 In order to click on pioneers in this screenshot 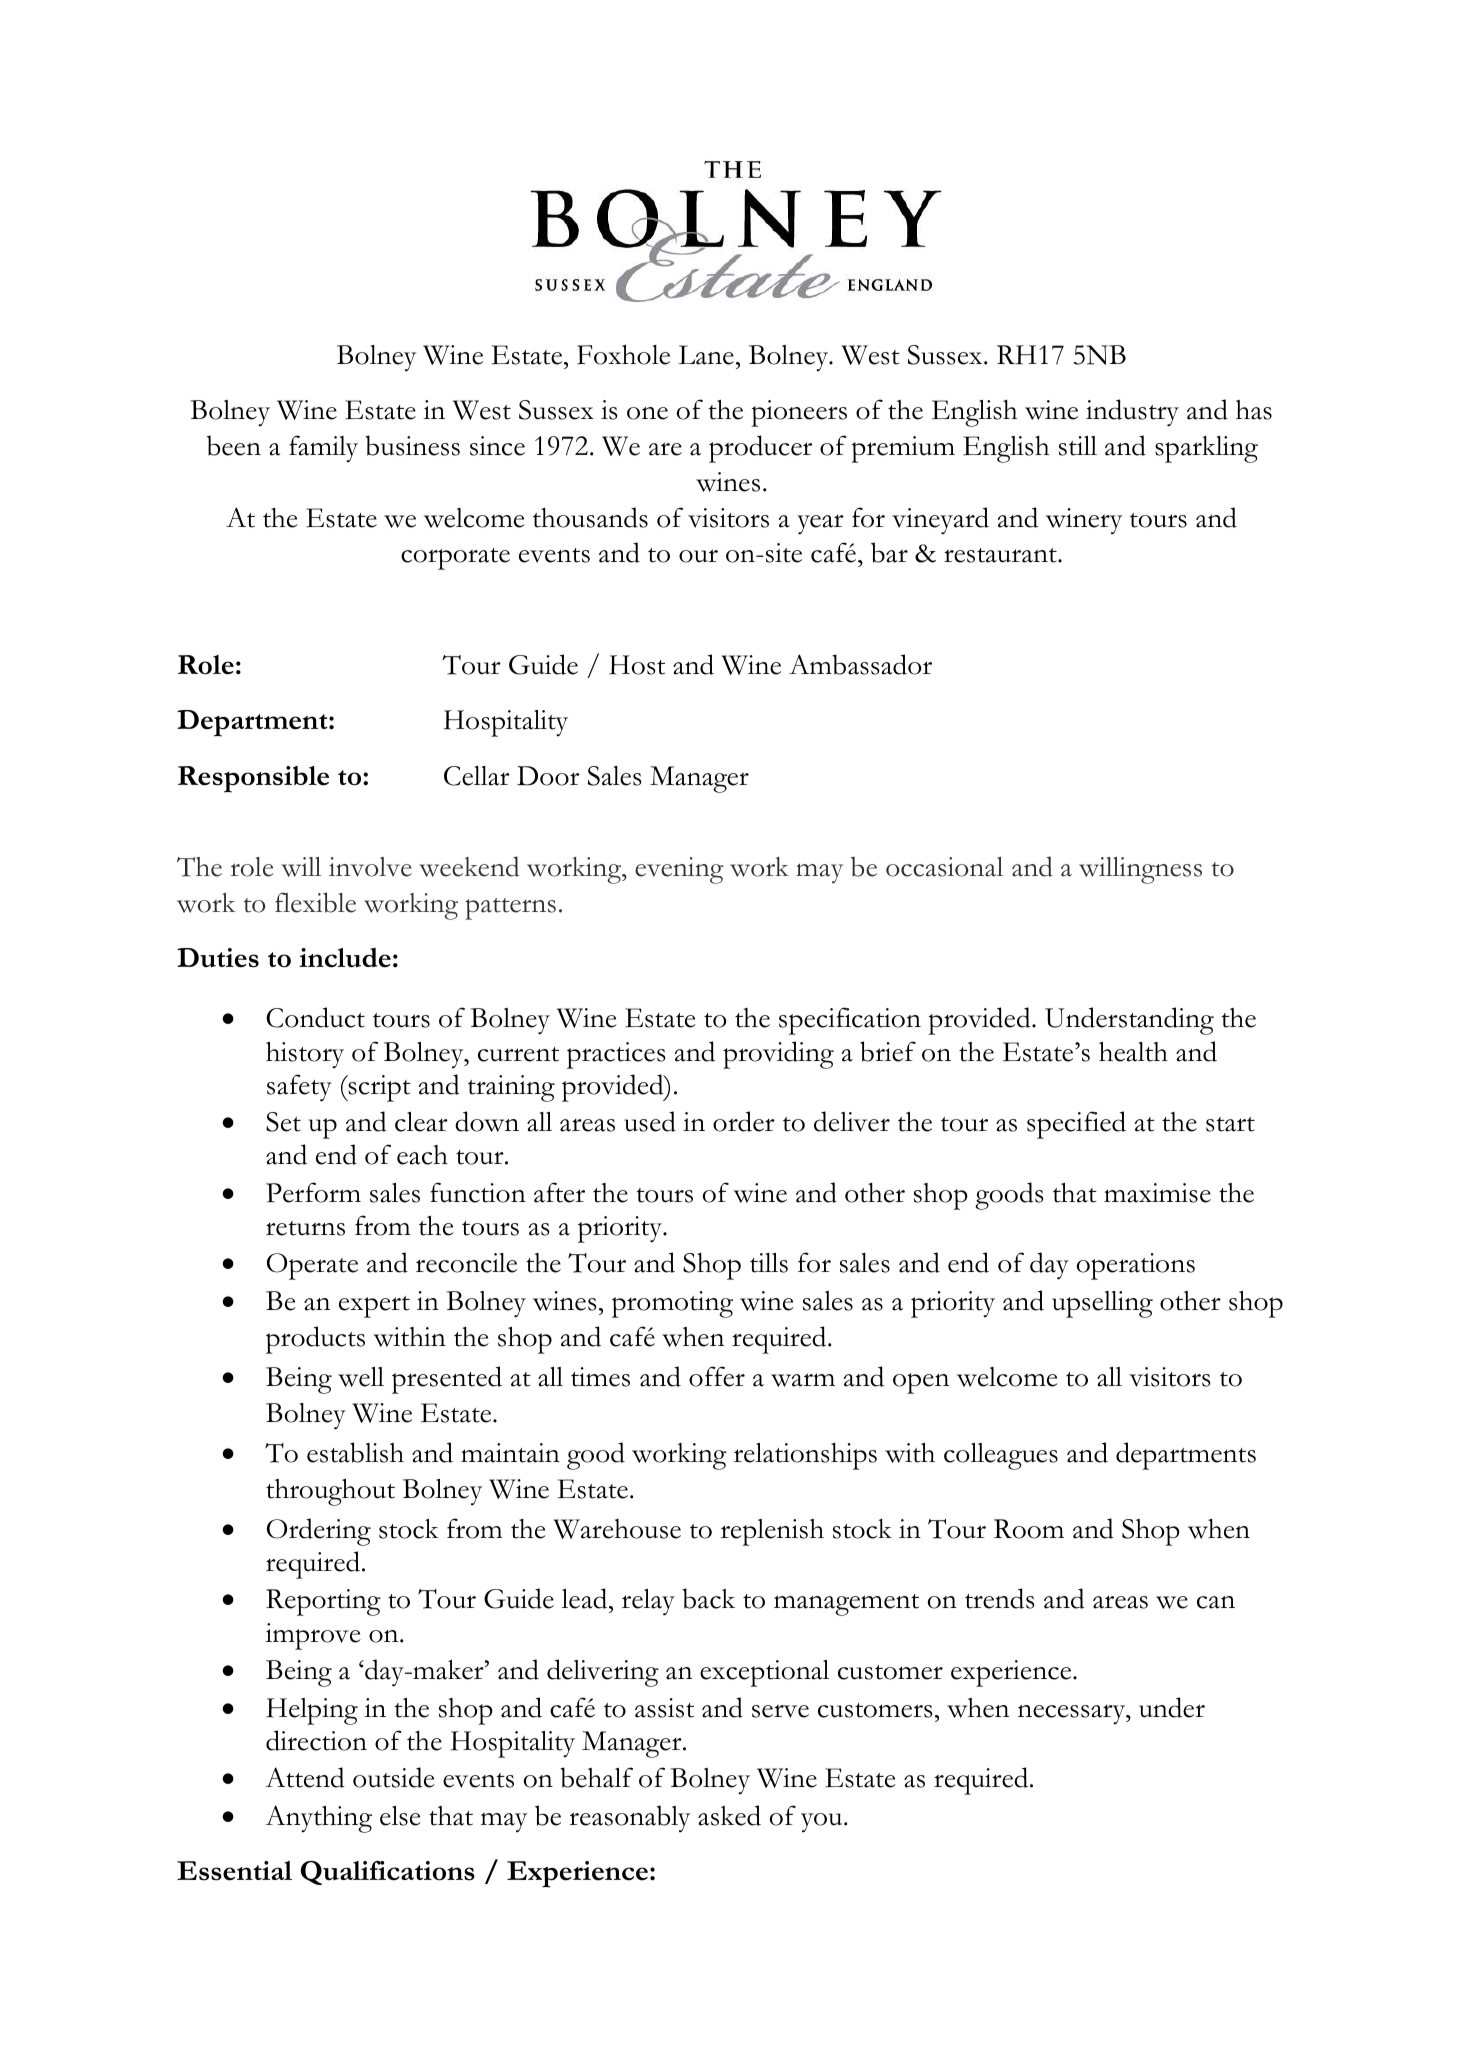, I will do `click(799, 413)`.
